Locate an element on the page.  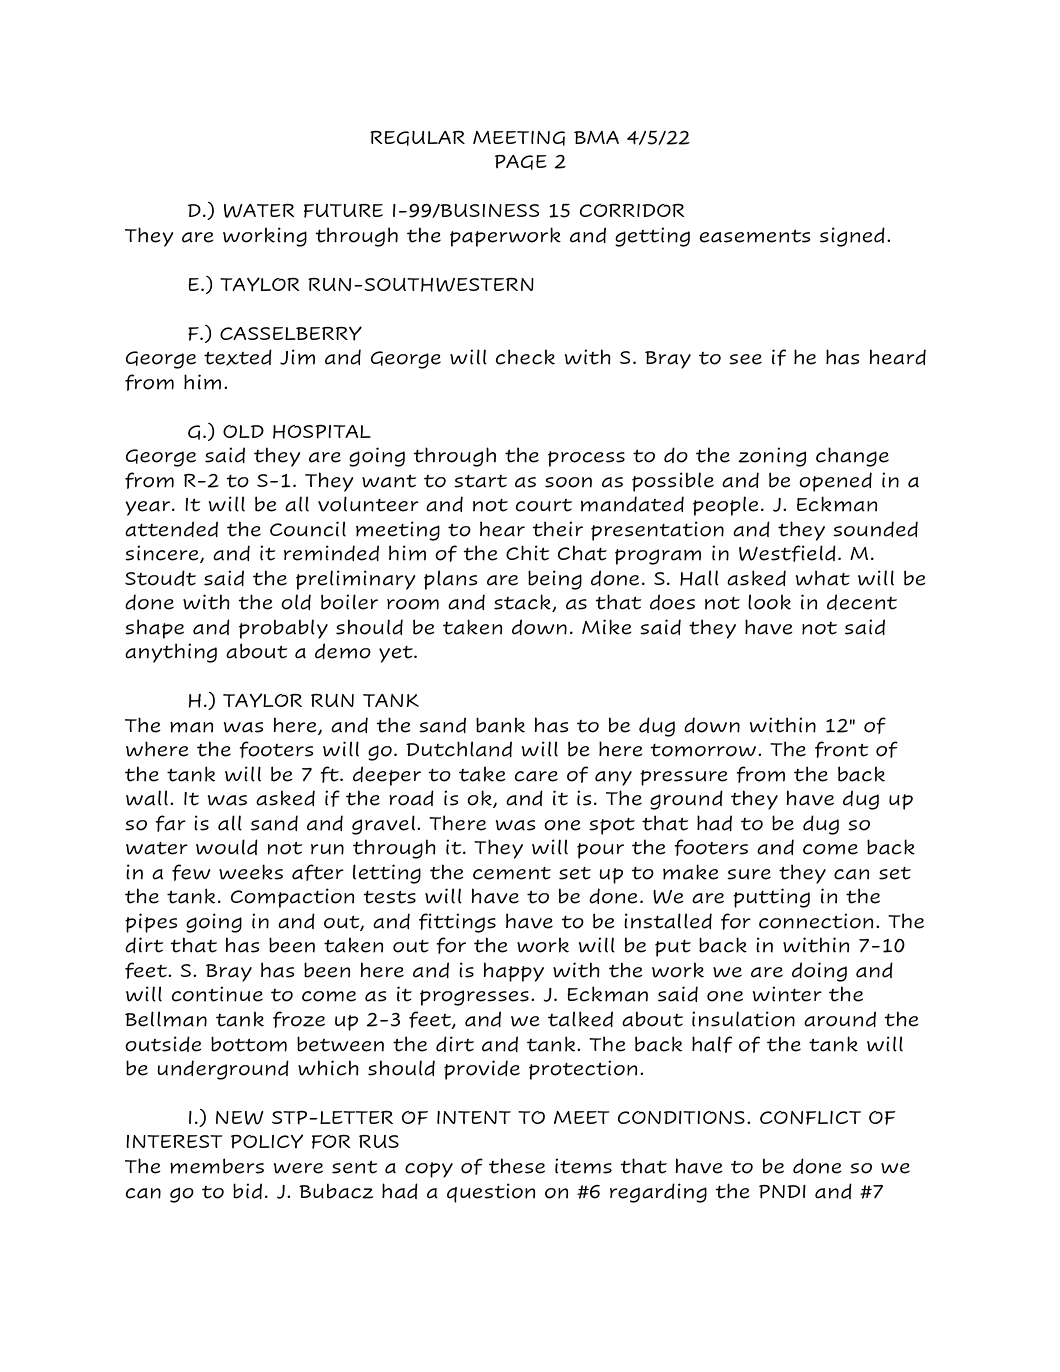
FUTURE is located at coordinates (343, 211).
